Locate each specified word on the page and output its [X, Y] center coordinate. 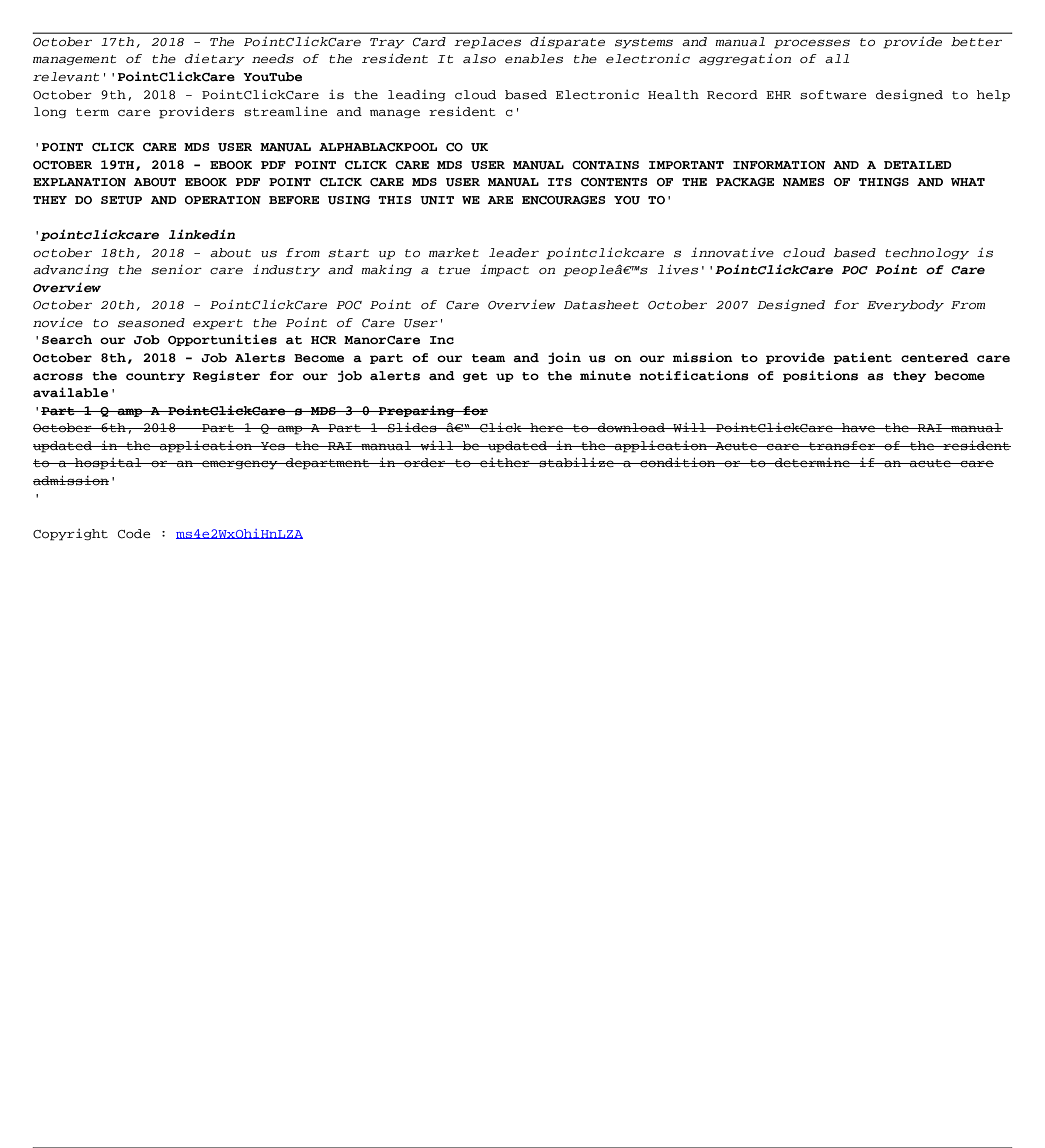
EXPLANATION [79, 182]
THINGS [884, 182]
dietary [215, 59]
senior [176, 270]
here [547, 427]
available [70, 392]
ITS [560, 182]
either [505, 462]
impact [504, 271]
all [837, 58]
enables [534, 59]
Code [134, 534]
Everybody [905, 306]
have [858, 427]
